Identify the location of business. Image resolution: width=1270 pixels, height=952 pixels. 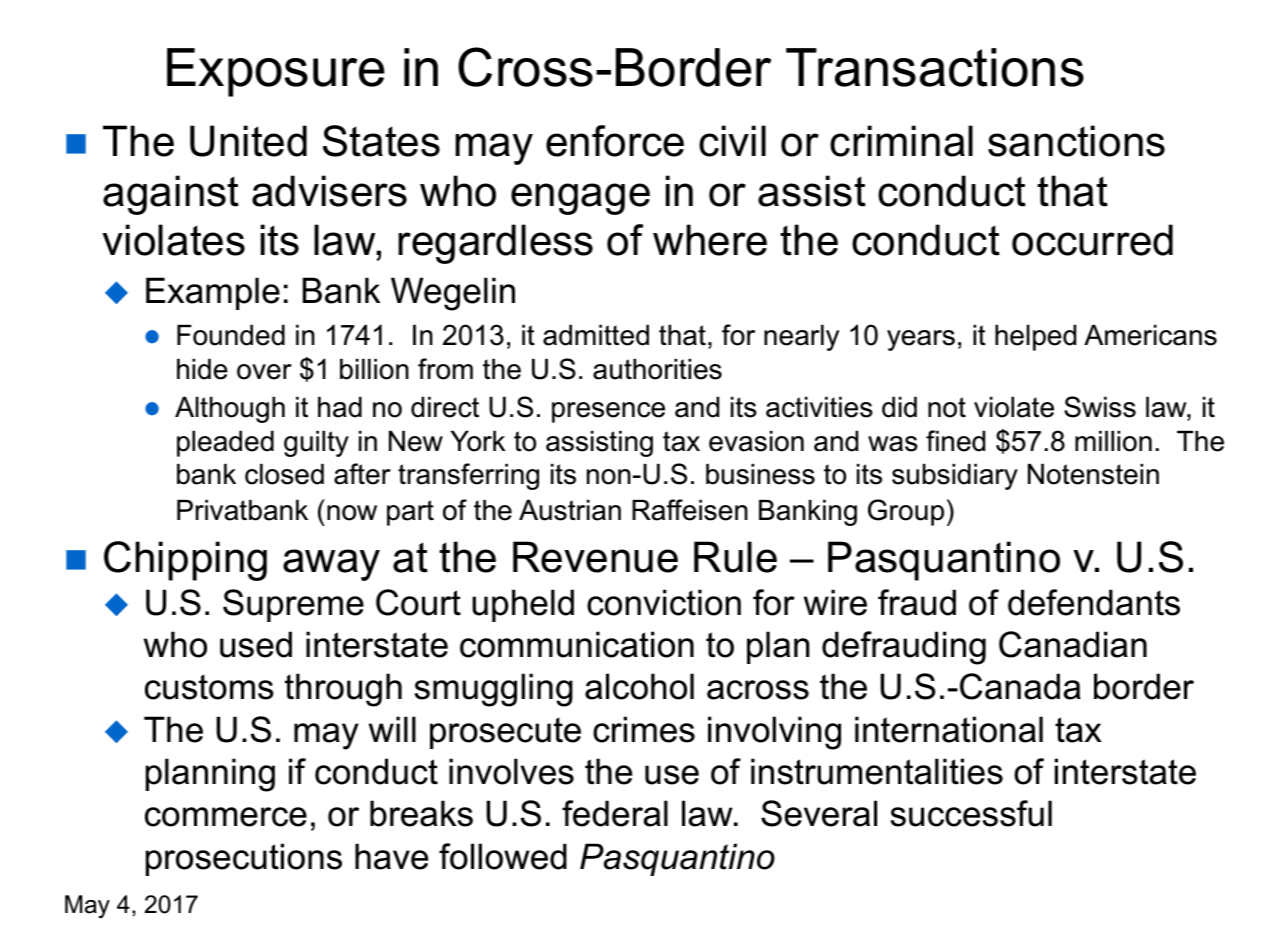
(760, 474).
